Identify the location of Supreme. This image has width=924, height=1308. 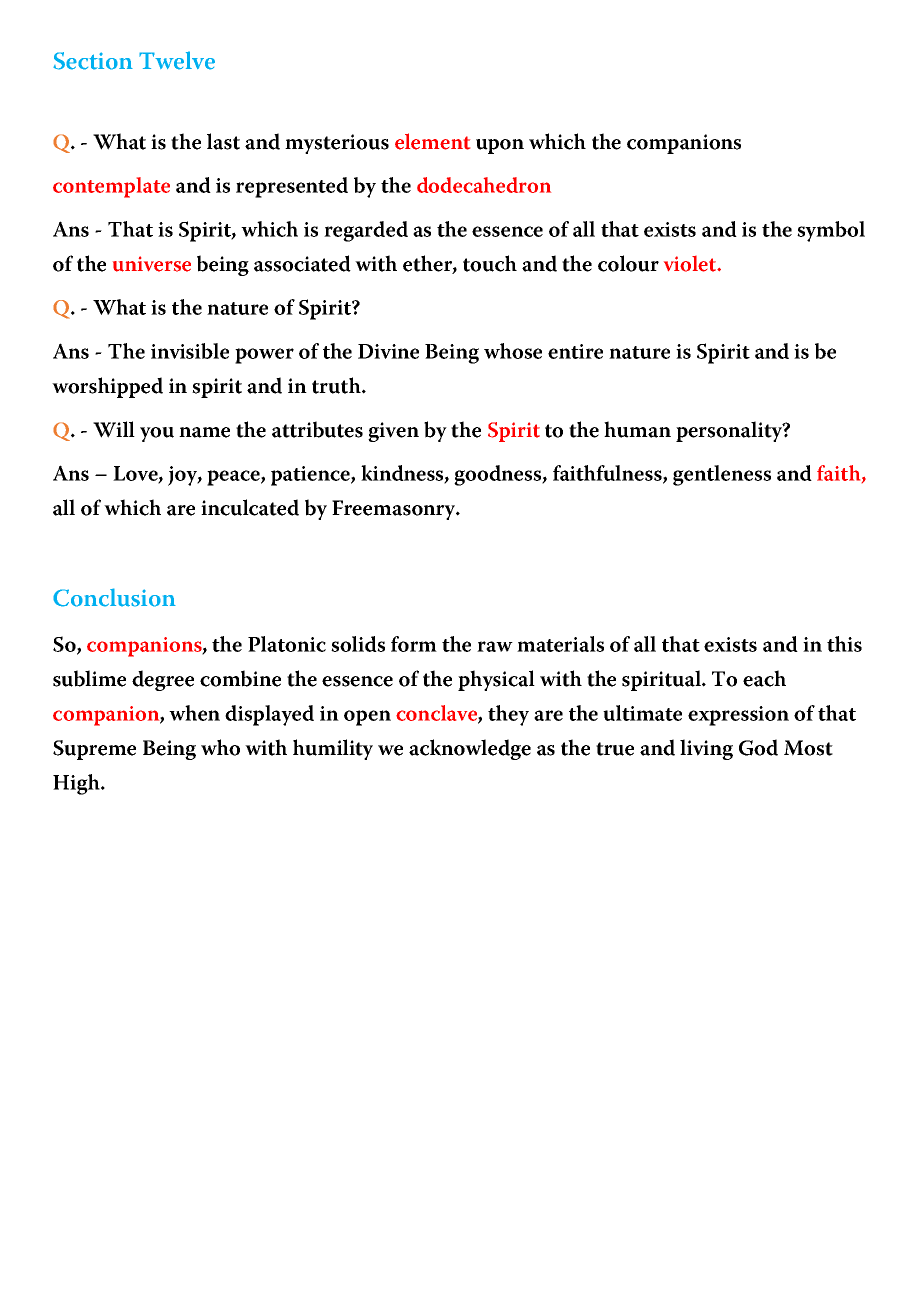
(94, 750).
